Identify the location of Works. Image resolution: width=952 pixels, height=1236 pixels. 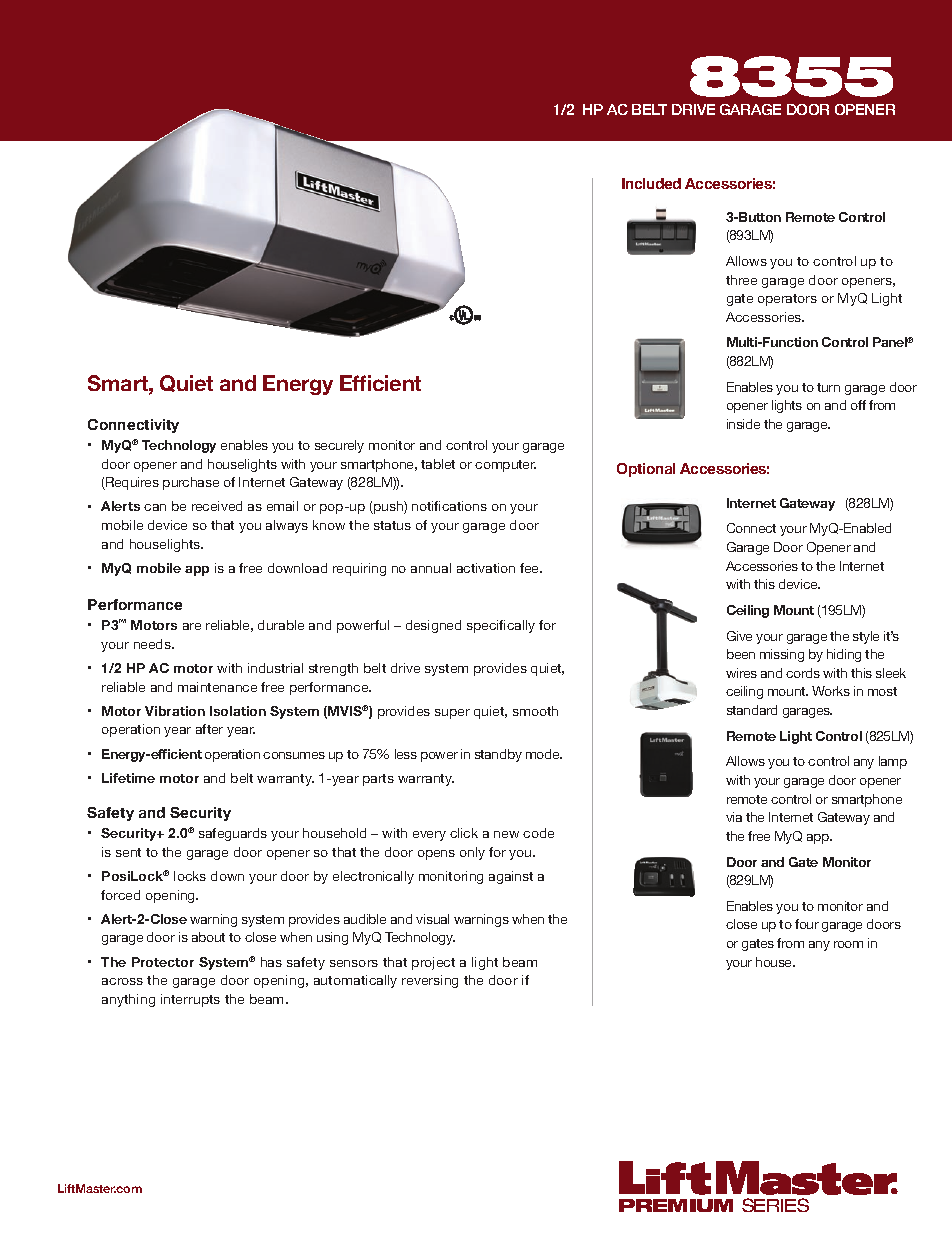
(831, 691).
